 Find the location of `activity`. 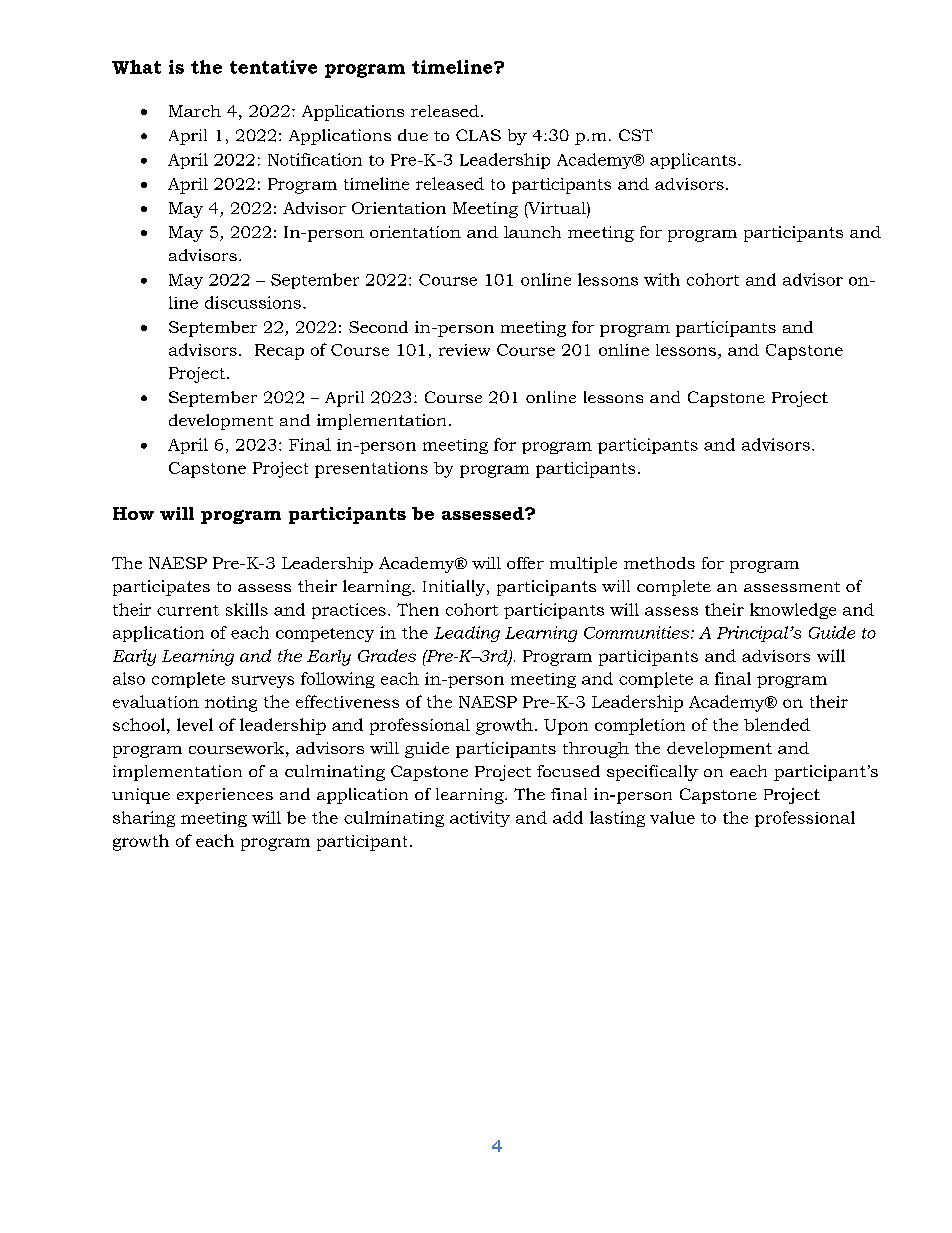

activity is located at coordinates (480, 819).
